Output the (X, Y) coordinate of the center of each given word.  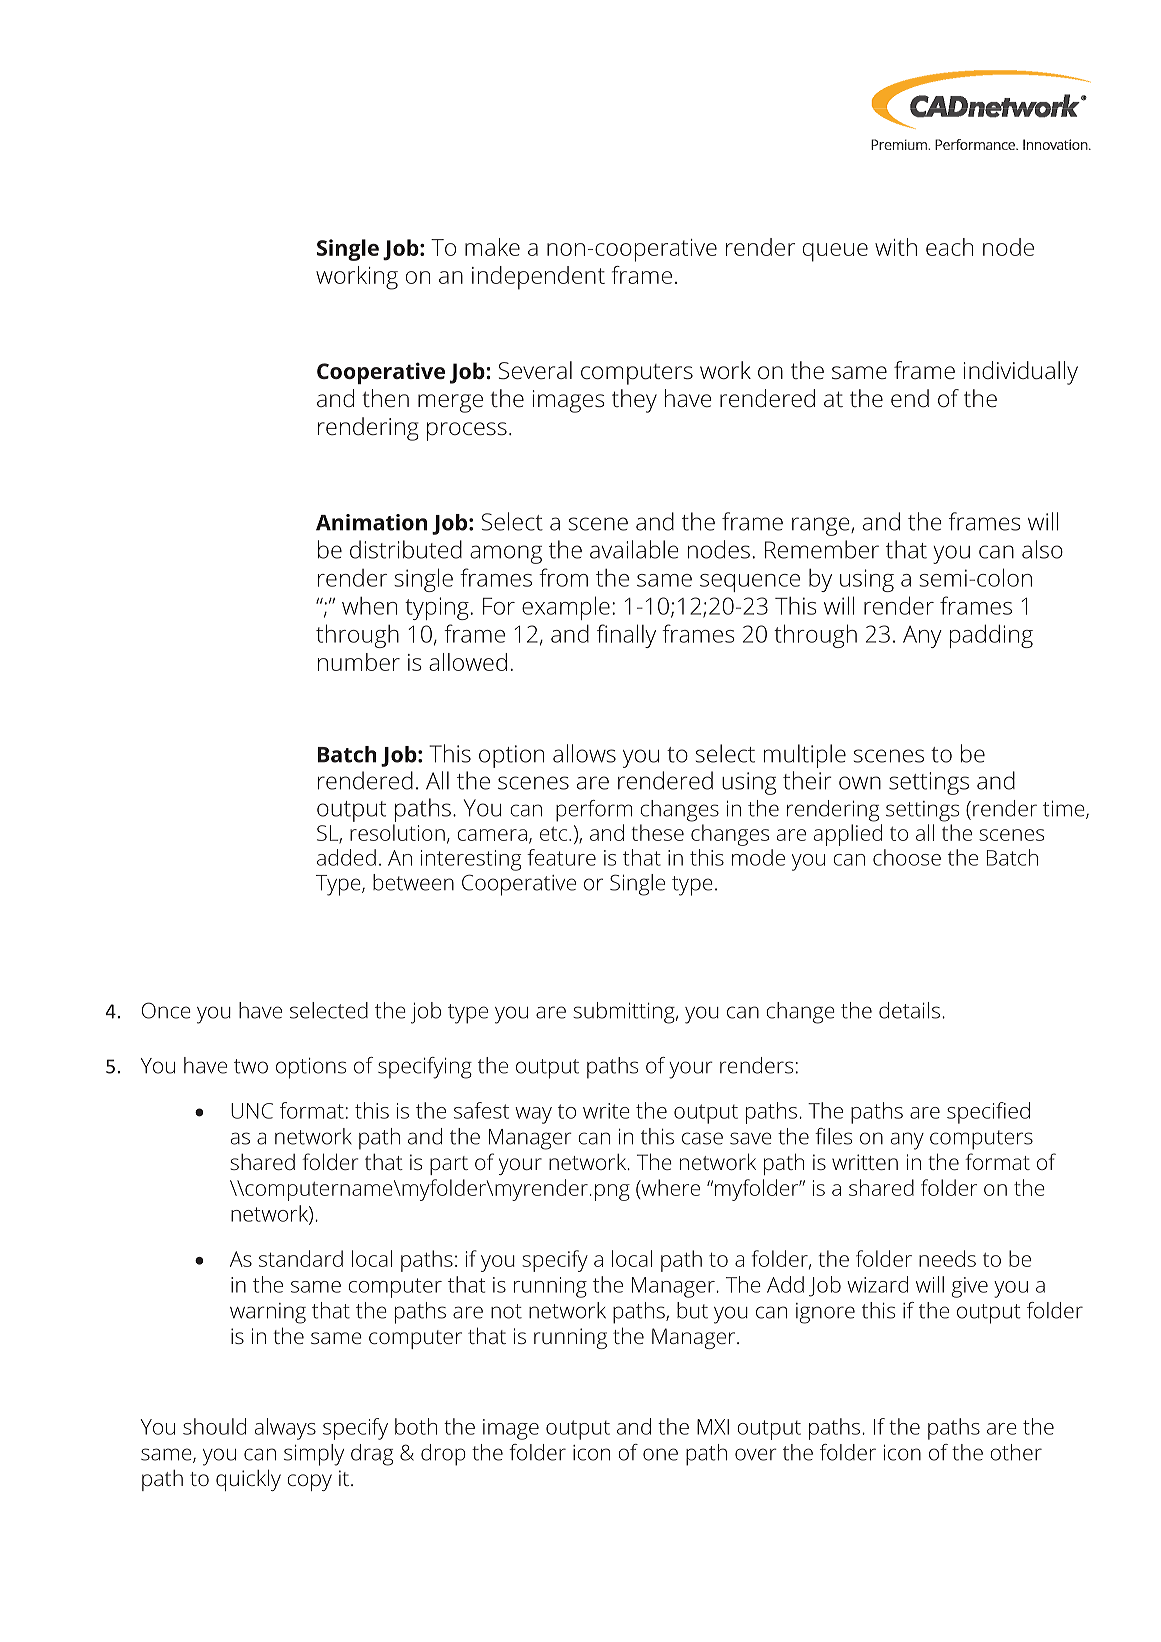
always (285, 1429)
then (385, 398)
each (949, 247)
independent (538, 278)
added (346, 857)
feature (561, 857)
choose (907, 857)
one (660, 1454)
